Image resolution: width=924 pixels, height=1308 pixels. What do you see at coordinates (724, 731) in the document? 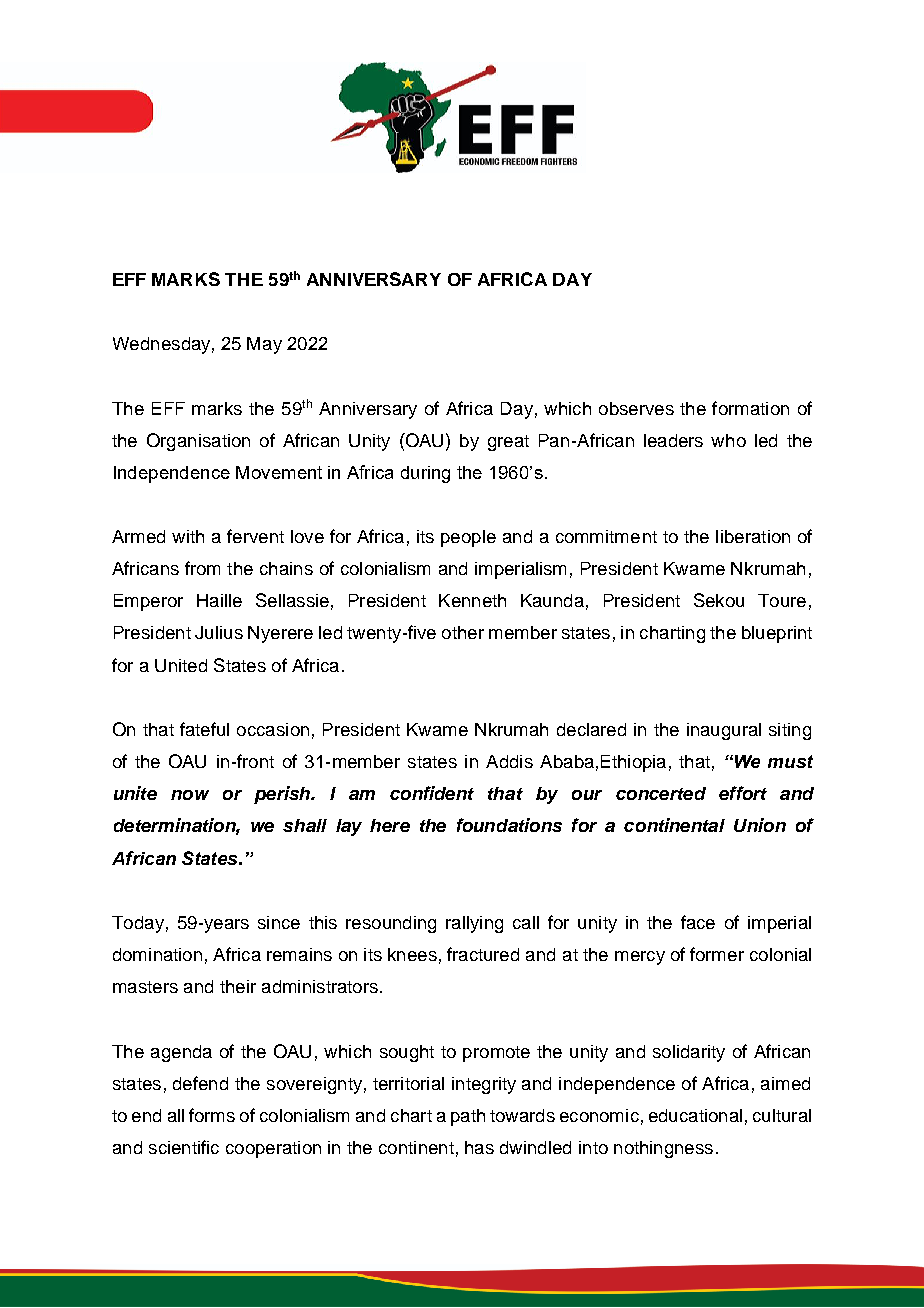
I see `inaugural` at bounding box center [724, 731].
